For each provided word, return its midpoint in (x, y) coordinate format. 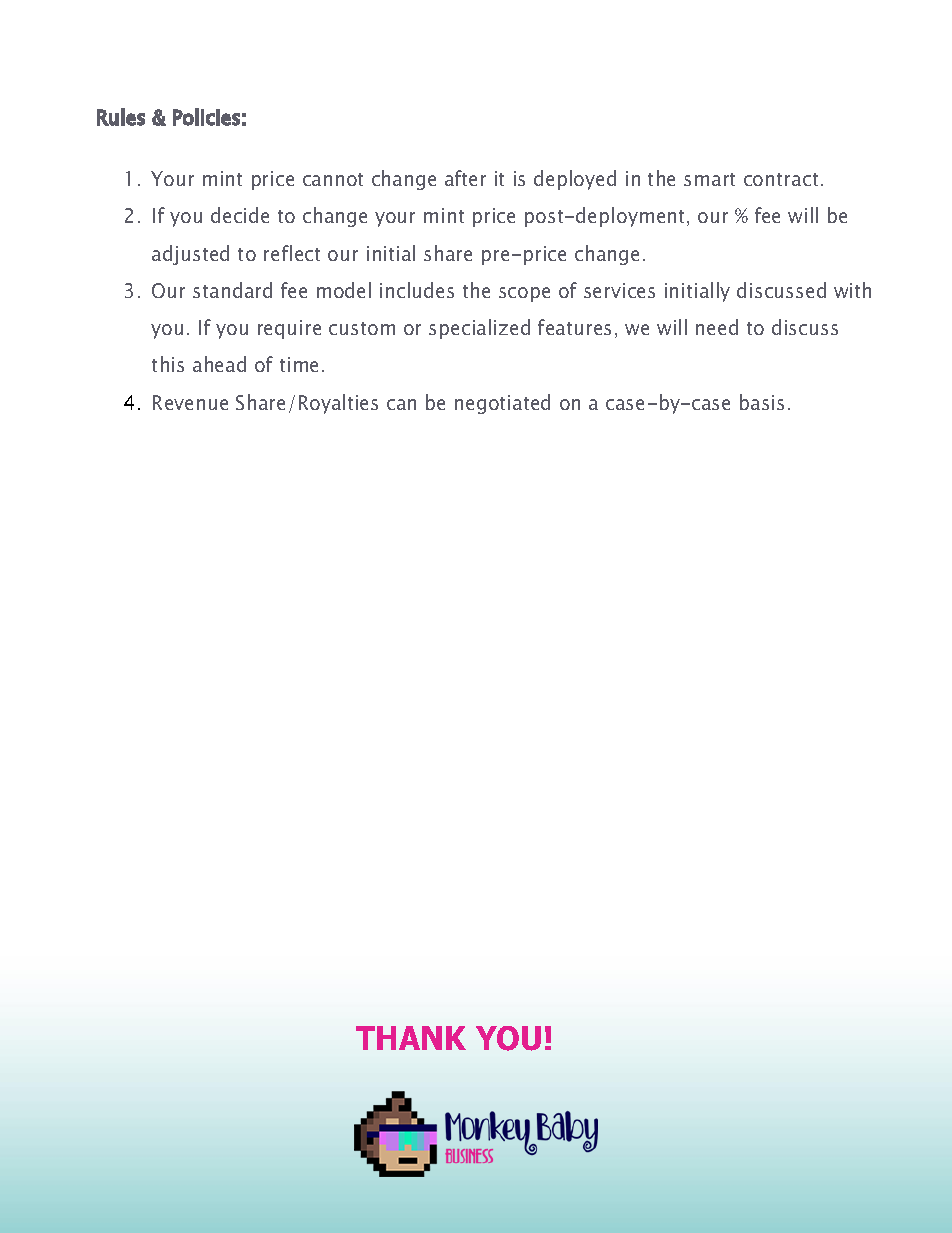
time (299, 364)
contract (781, 179)
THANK (411, 1038)
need (717, 327)
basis (762, 402)
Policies (206, 117)
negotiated (502, 404)
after (465, 178)
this (168, 364)
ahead (219, 364)
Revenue (190, 402)
